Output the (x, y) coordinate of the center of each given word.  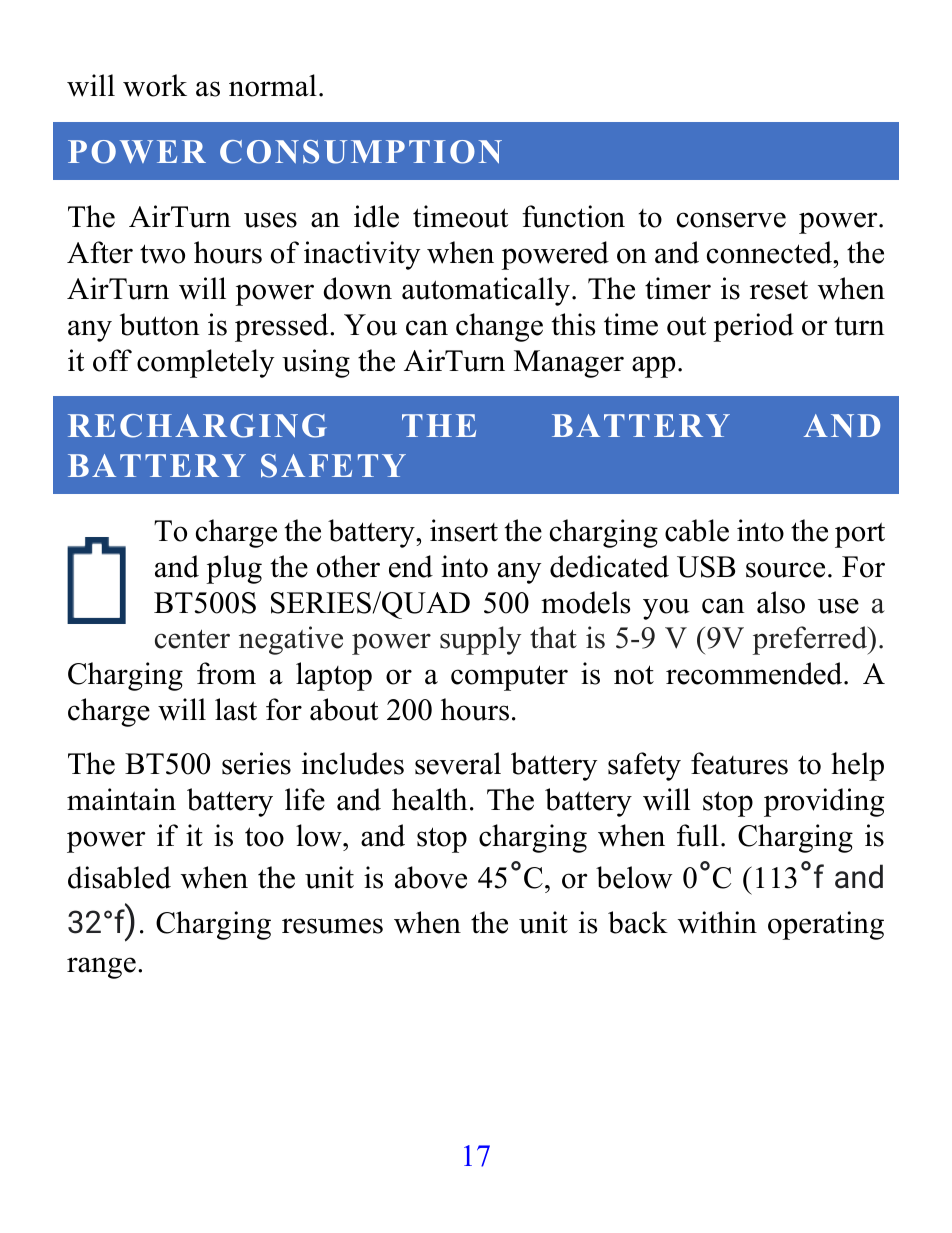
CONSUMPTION (361, 152)
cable (697, 530)
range (101, 968)
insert (464, 530)
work (155, 85)
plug (234, 569)
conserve (731, 220)
